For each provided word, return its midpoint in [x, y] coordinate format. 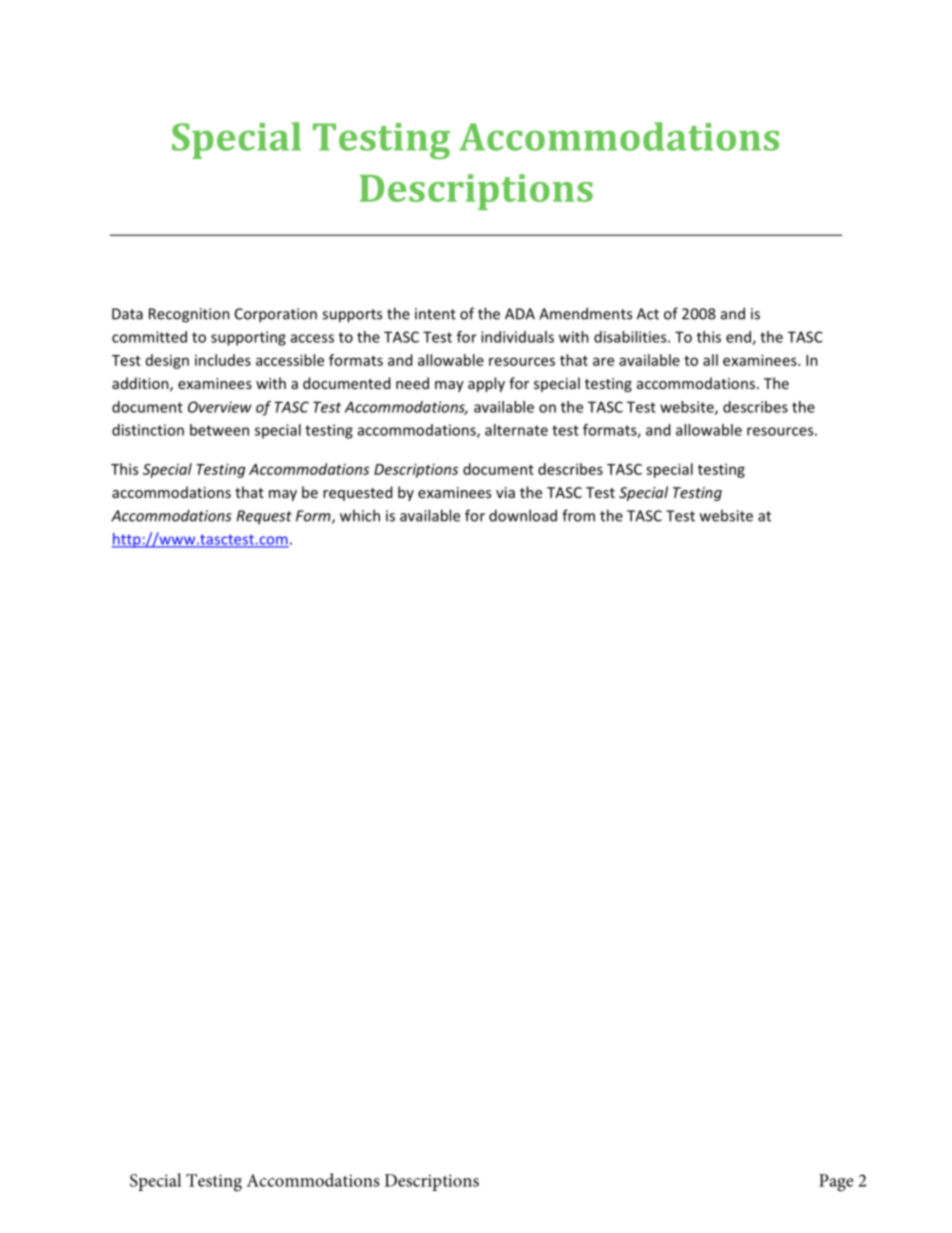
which [360, 515]
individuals [517, 337]
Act [648, 314]
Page [836, 1183]
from [578, 515]
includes [223, 360]
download [523, 515]
